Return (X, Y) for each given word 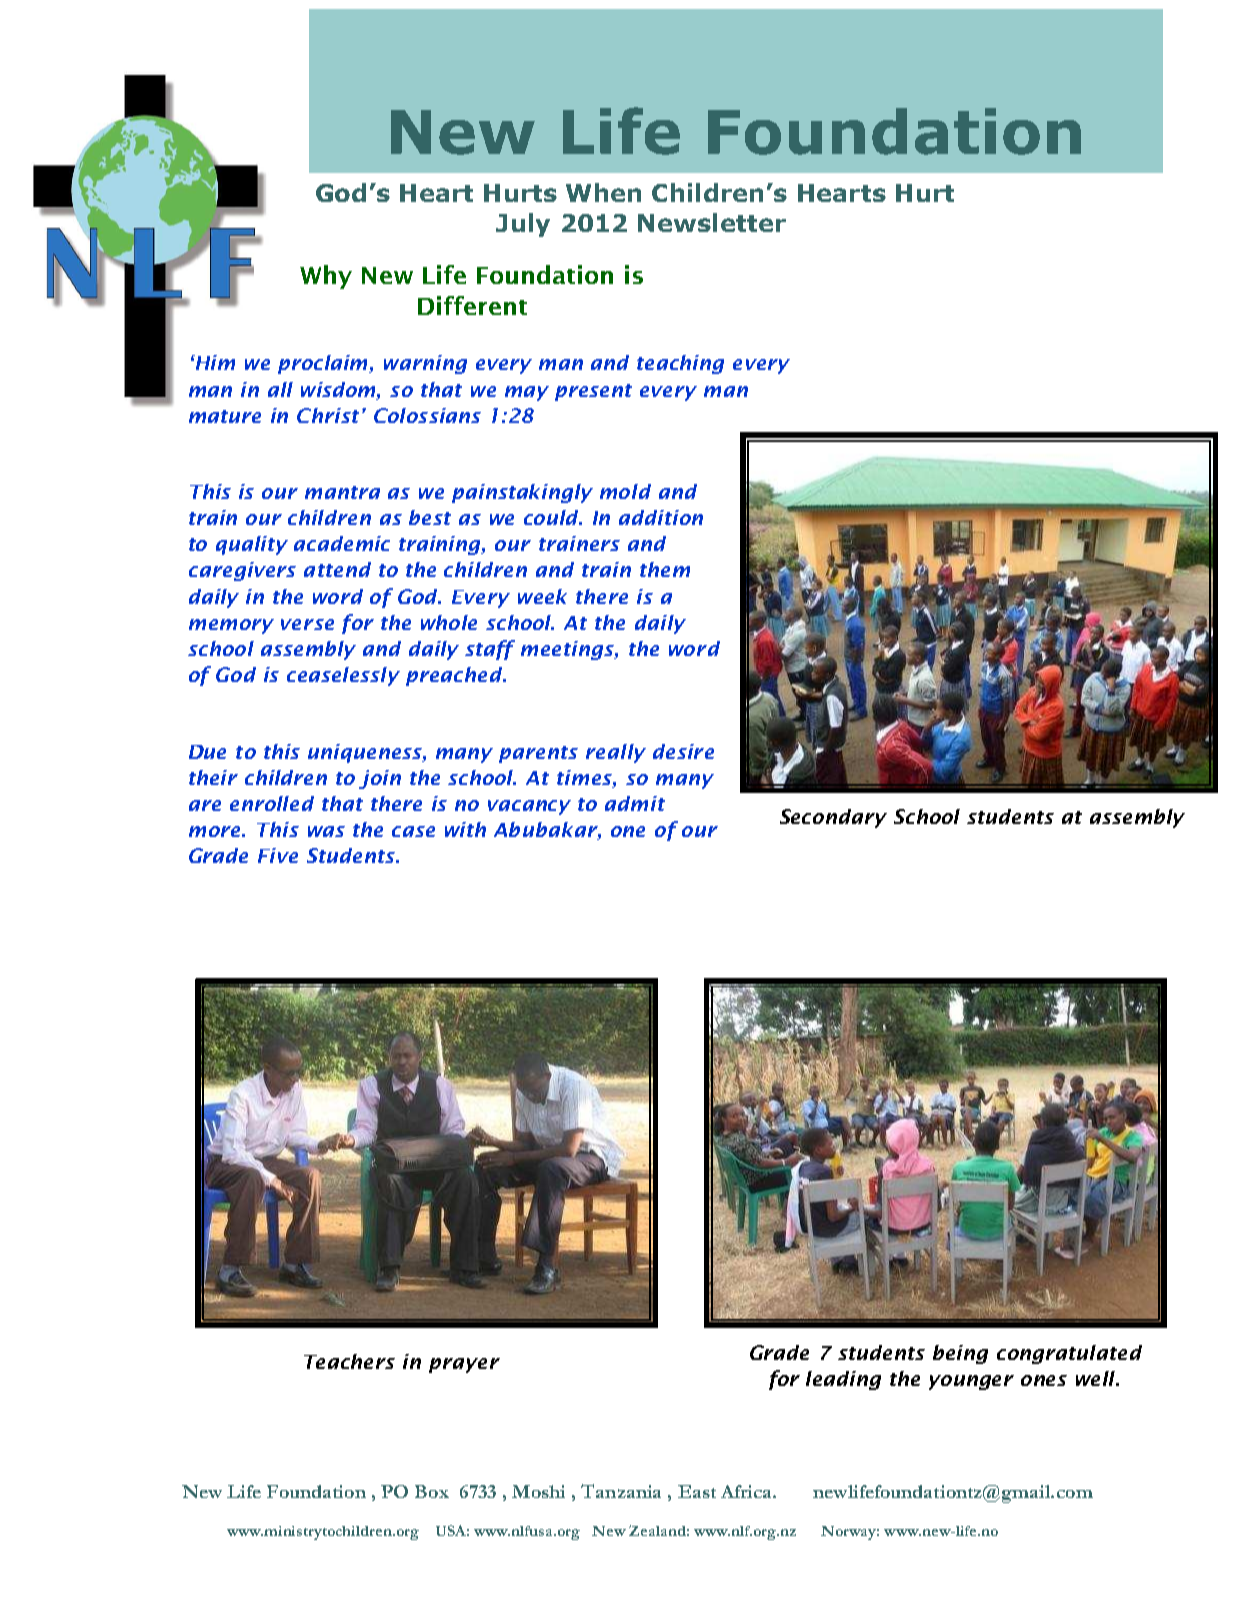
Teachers (349, 1361)
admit (635, 803)
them (665, 569)
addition (661, 517)
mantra (342, 492)
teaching (680, 364)
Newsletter (712, 222)
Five (278, 855)
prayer (464, 1365)
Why (326, 277)
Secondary (833, 818)
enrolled (272, 803)
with (465, 829)
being (960, 1354)
